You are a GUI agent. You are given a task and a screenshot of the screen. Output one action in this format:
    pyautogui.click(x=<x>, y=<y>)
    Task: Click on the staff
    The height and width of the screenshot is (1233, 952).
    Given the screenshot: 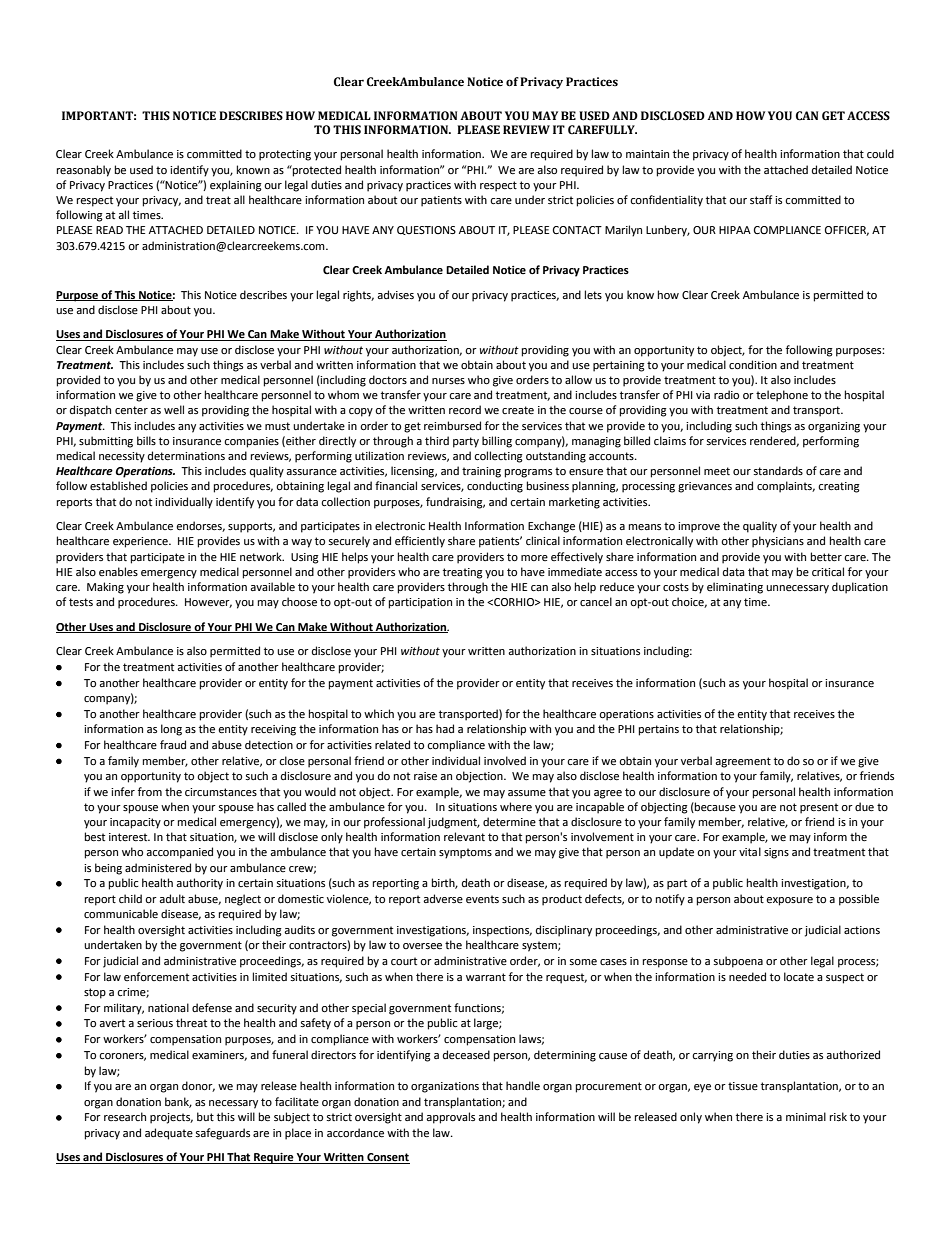 What is the action you would take?
    pyautogui.click(x=761, y=199)
